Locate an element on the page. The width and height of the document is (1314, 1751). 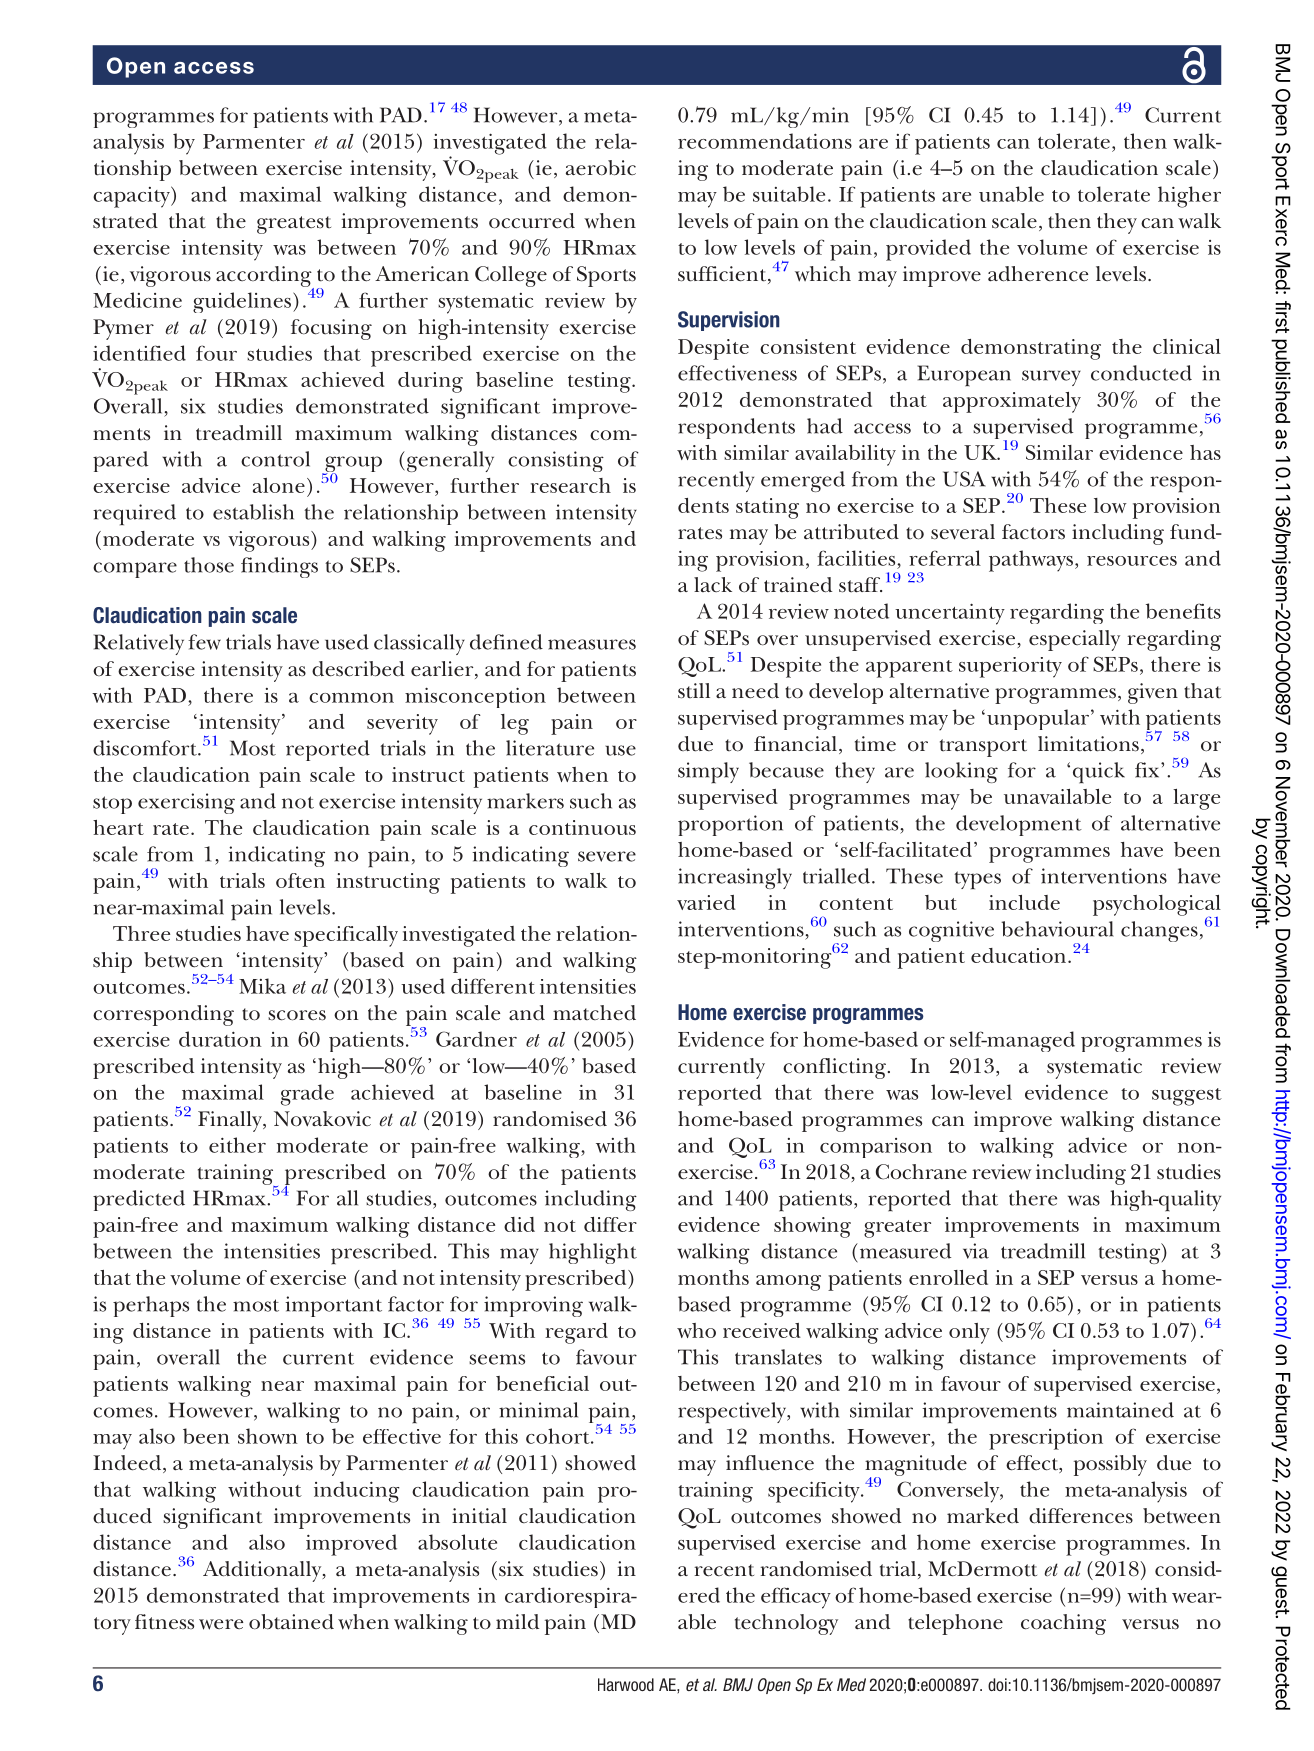
often is located at coordinates (300, 880).
